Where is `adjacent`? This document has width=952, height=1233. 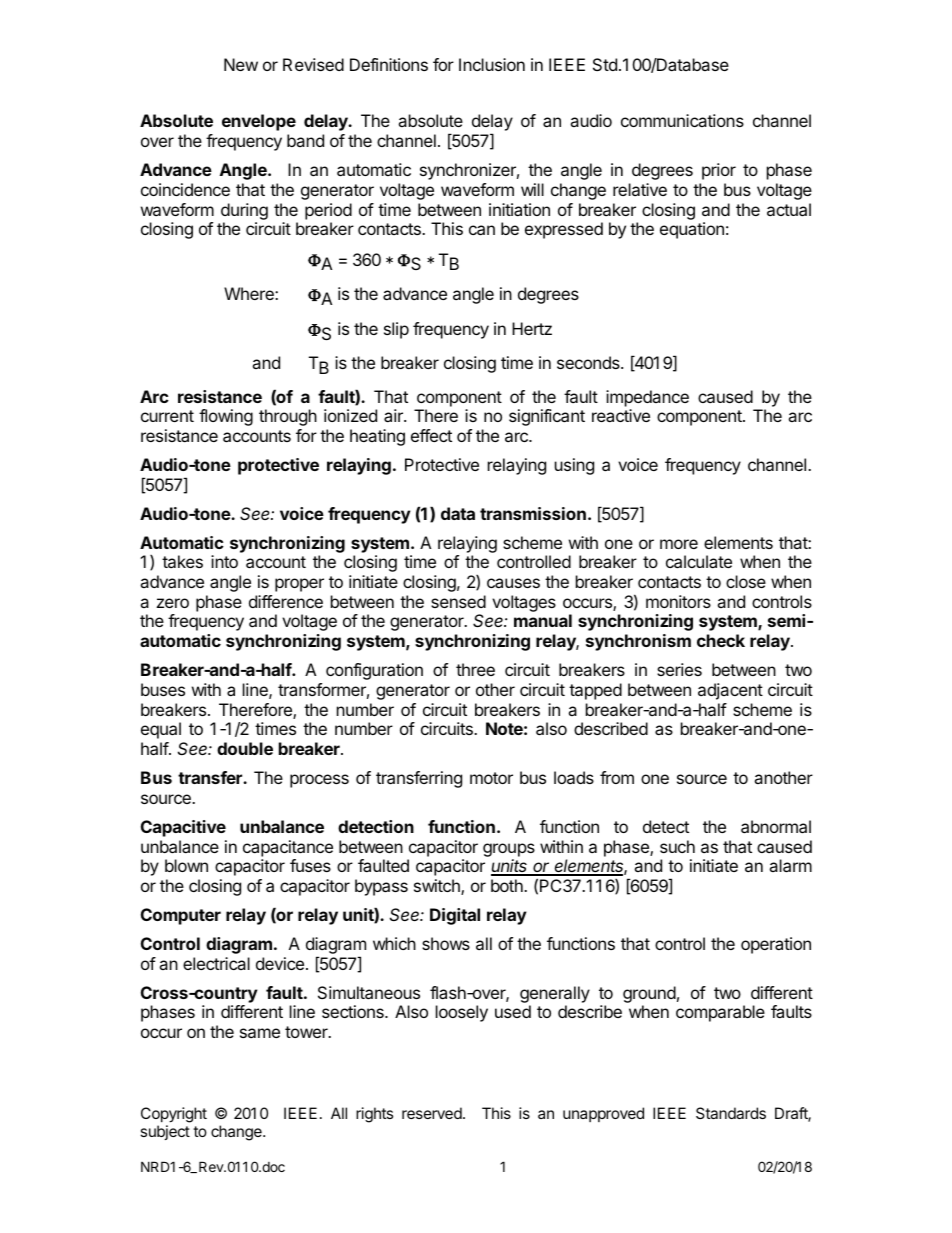
adjacent is located at coordinates (730, 691).
